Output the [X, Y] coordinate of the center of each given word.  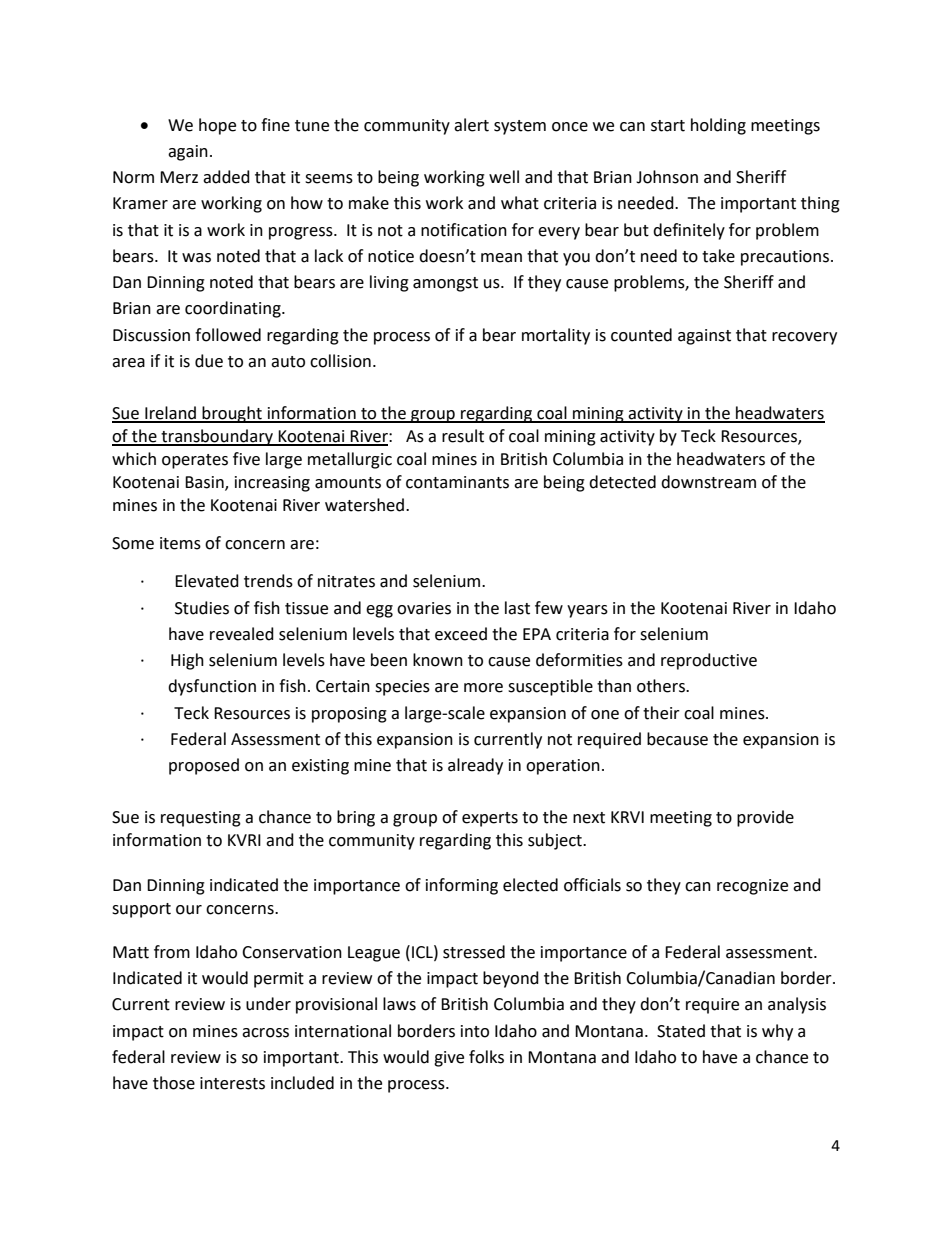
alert [471, 125]
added [226, 177]
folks [486, 1057]
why [777, 1032]
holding [718, 126]
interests [232, 1083]
